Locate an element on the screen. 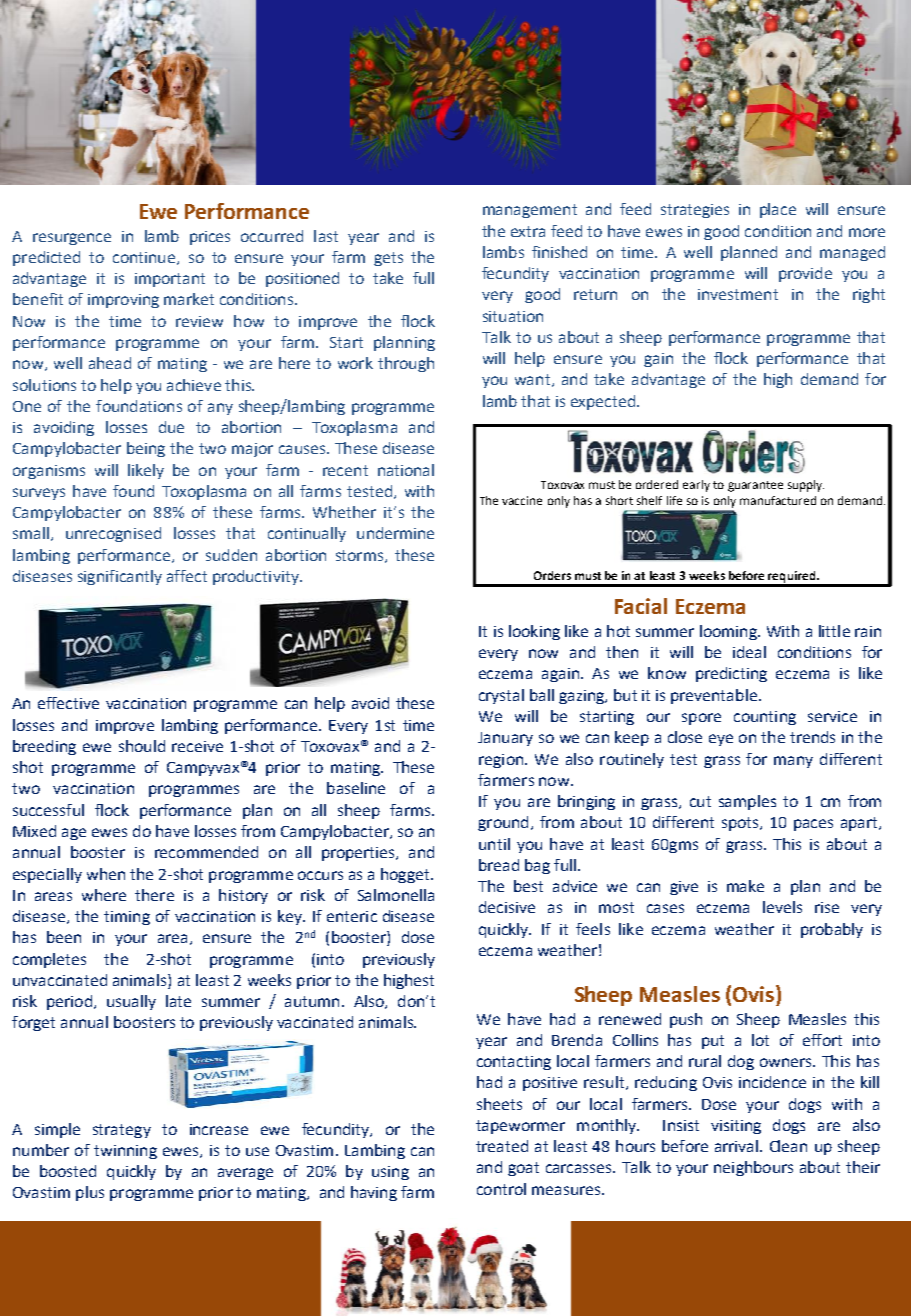 Image resolution: width=911 pixels, height=1316 pixels. national is located at coordinates (406, 470).
